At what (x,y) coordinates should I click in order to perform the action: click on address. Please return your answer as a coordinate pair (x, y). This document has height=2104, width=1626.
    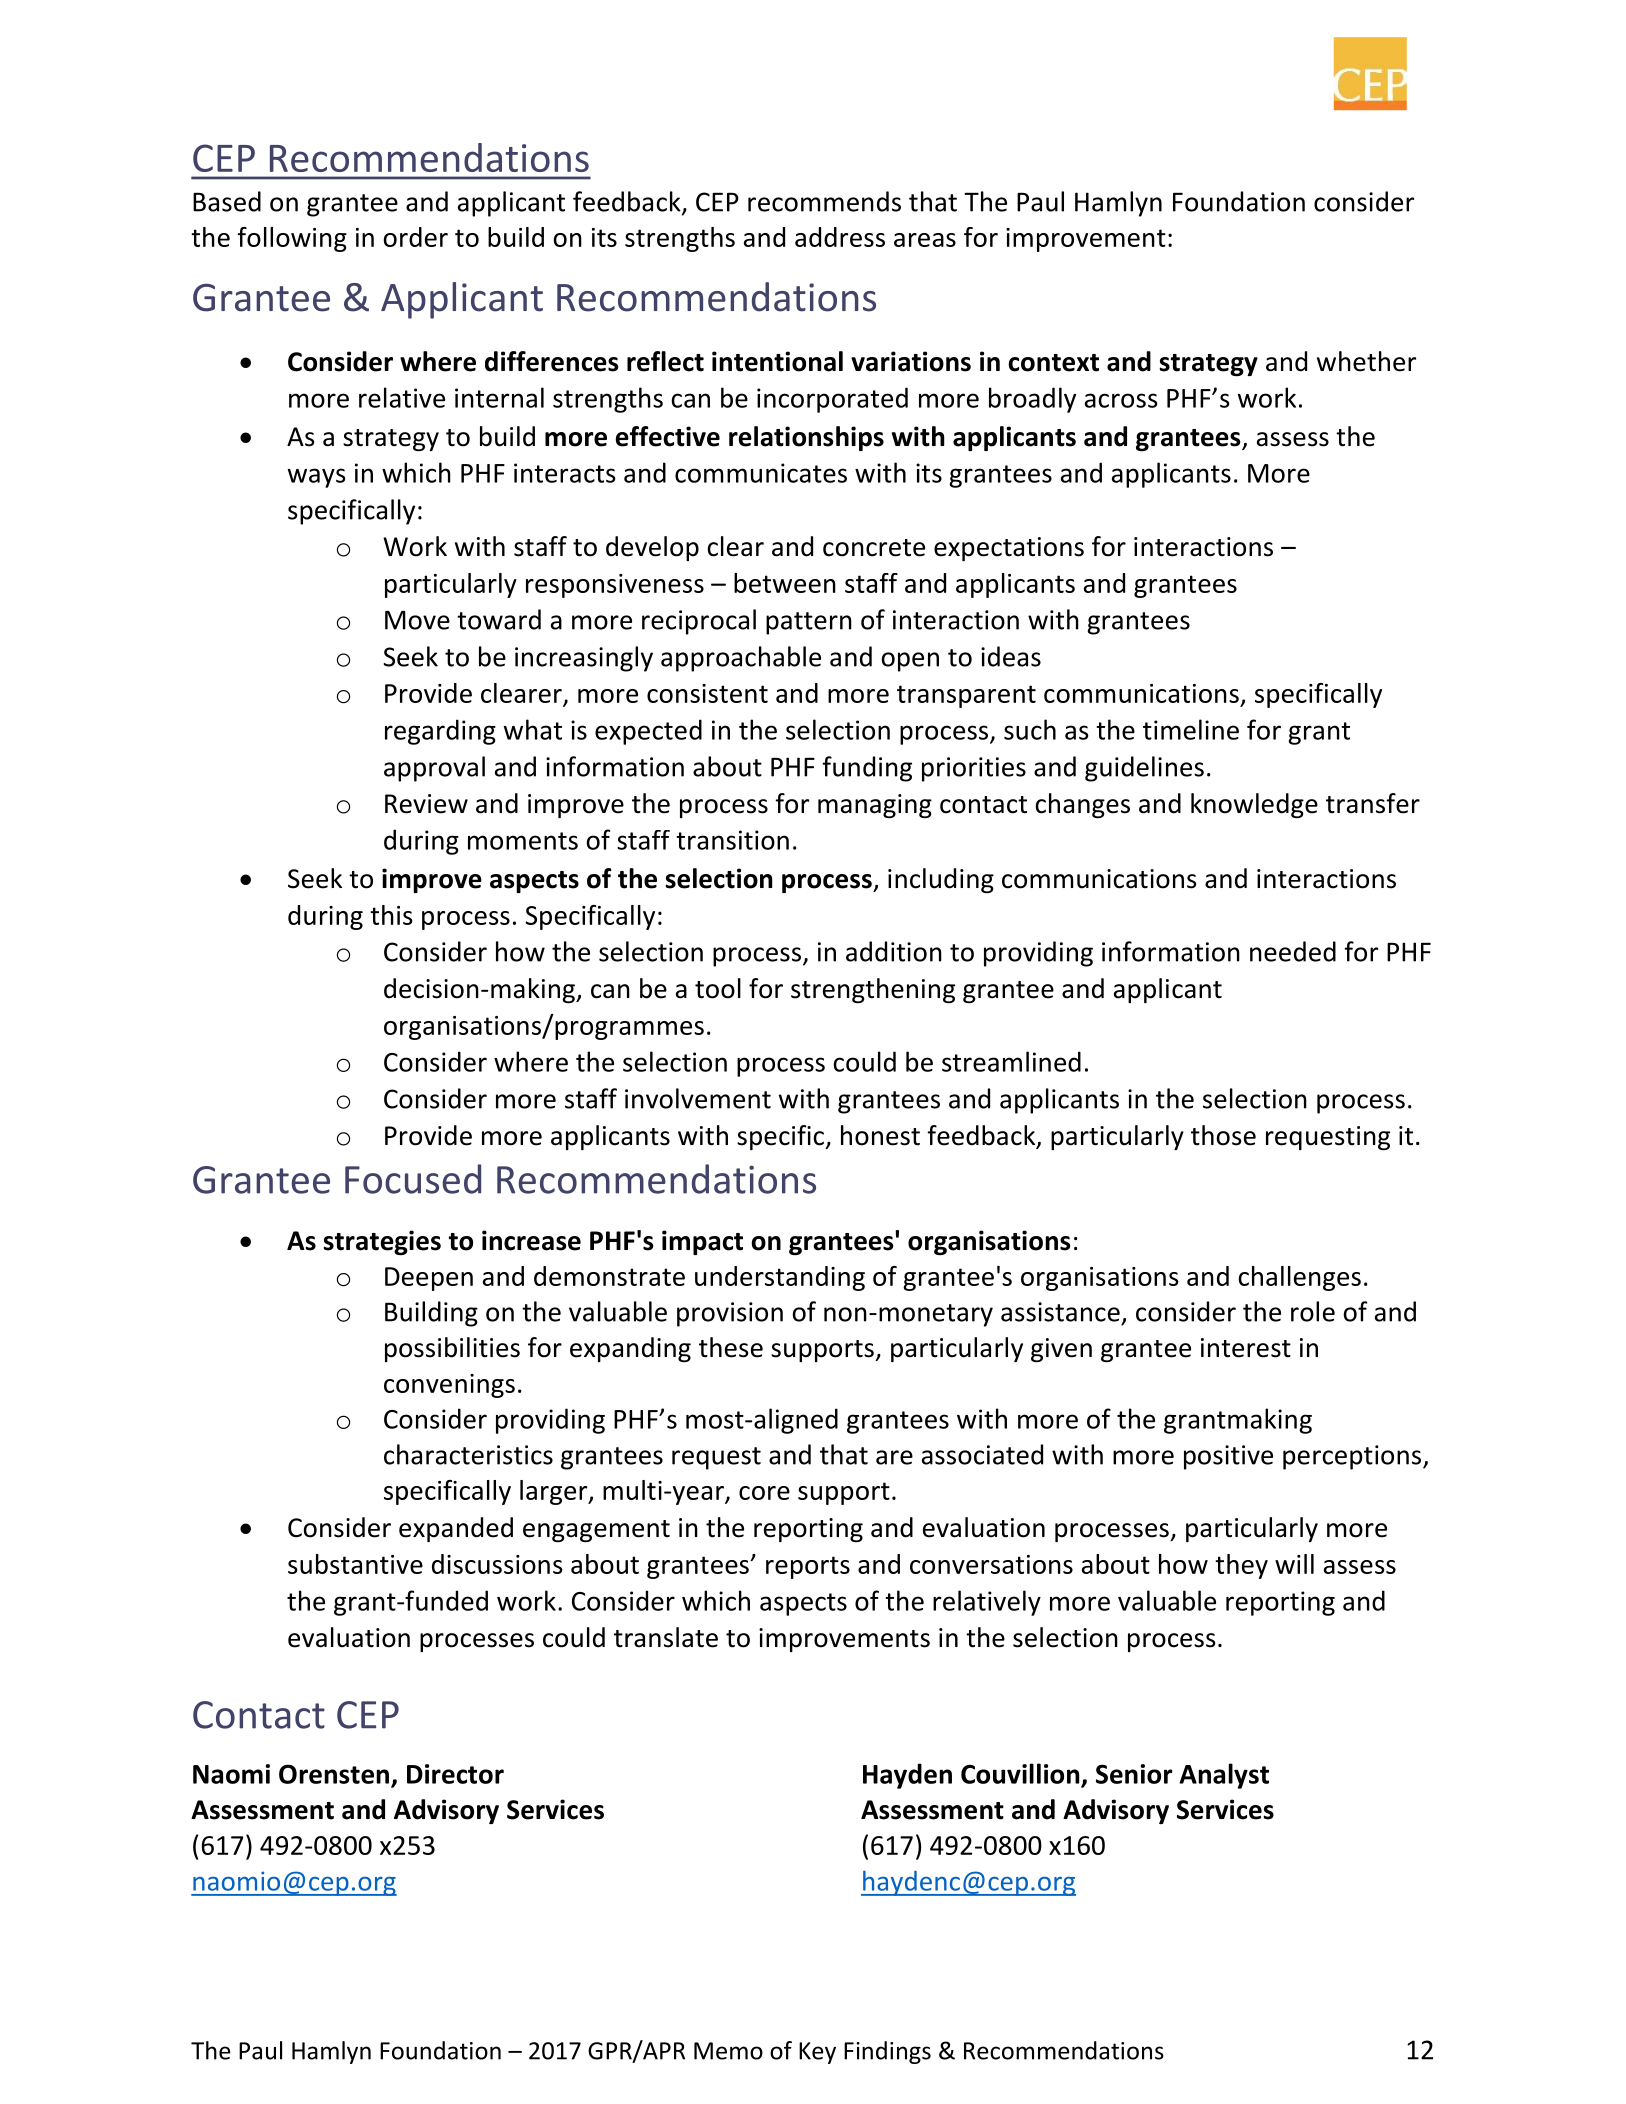
    Looking at the image, I should click on (840, 237).
